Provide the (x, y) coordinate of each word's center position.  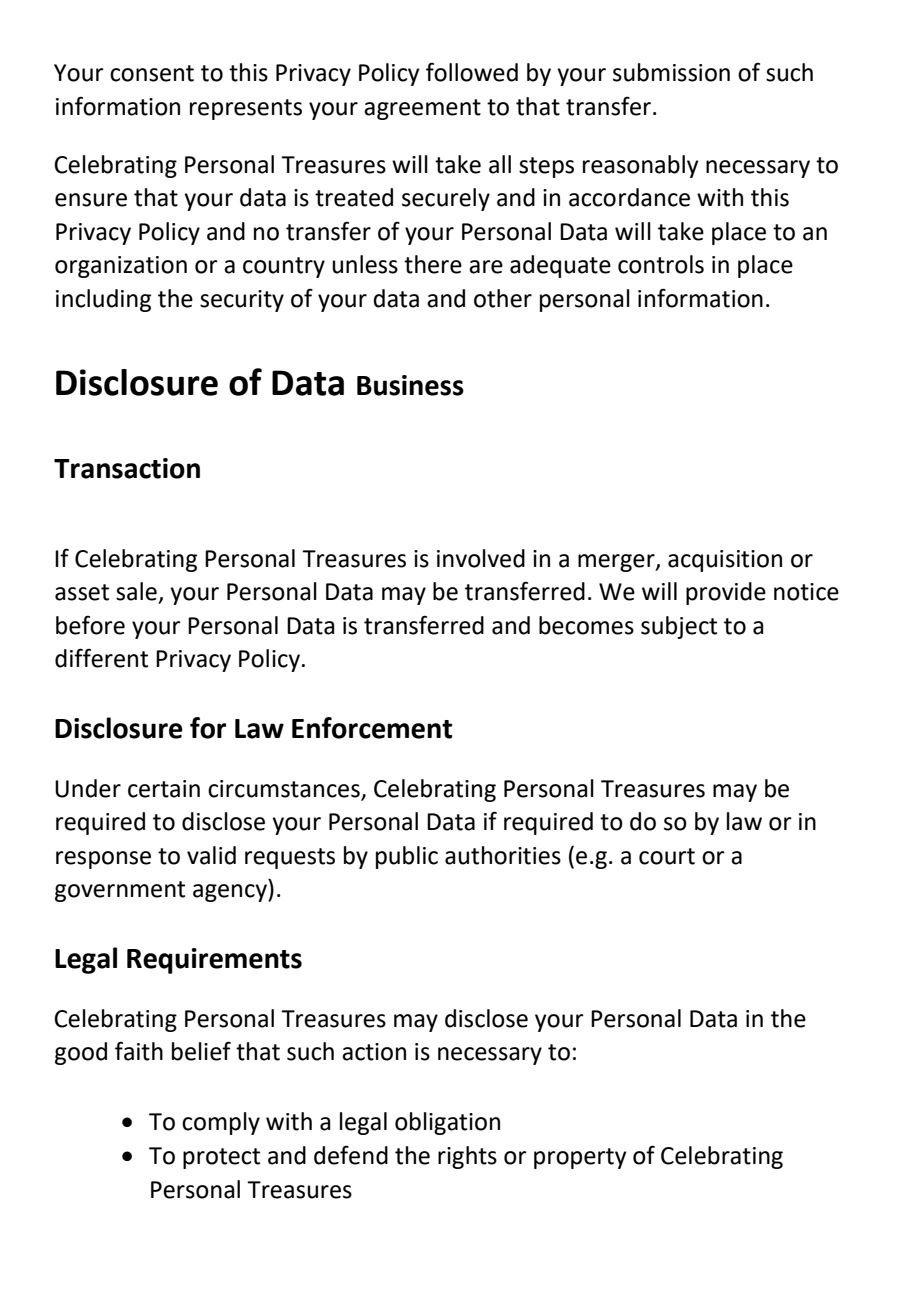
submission (671, 72)
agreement (422, 109)
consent (152, 73)
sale (136, 591)
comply (221, 1123)
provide (726, 593)
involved (481, 558)
